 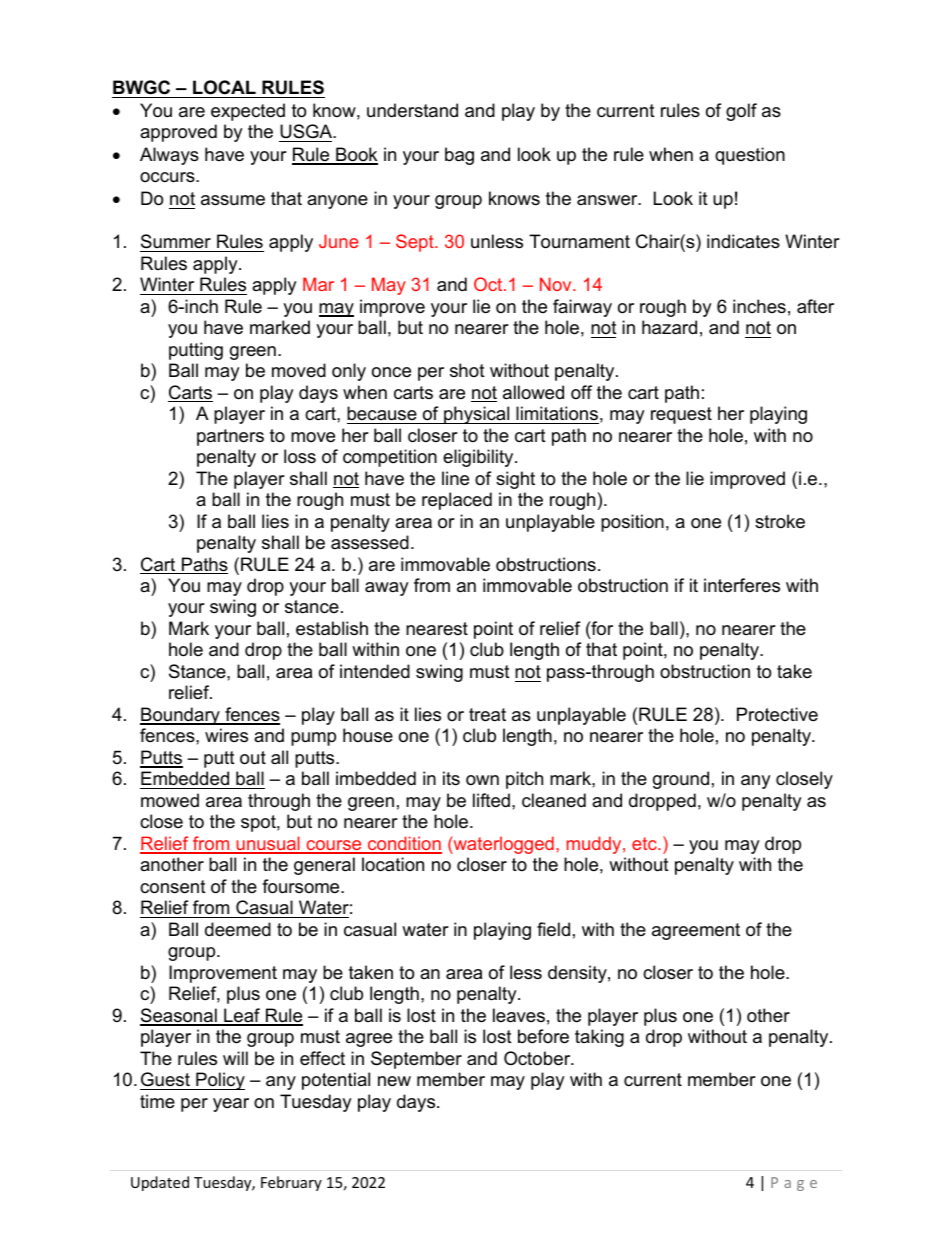 What do you see at coordinates (741, 112) in the document?
I see `golf` at bounding box center [741, 112].
